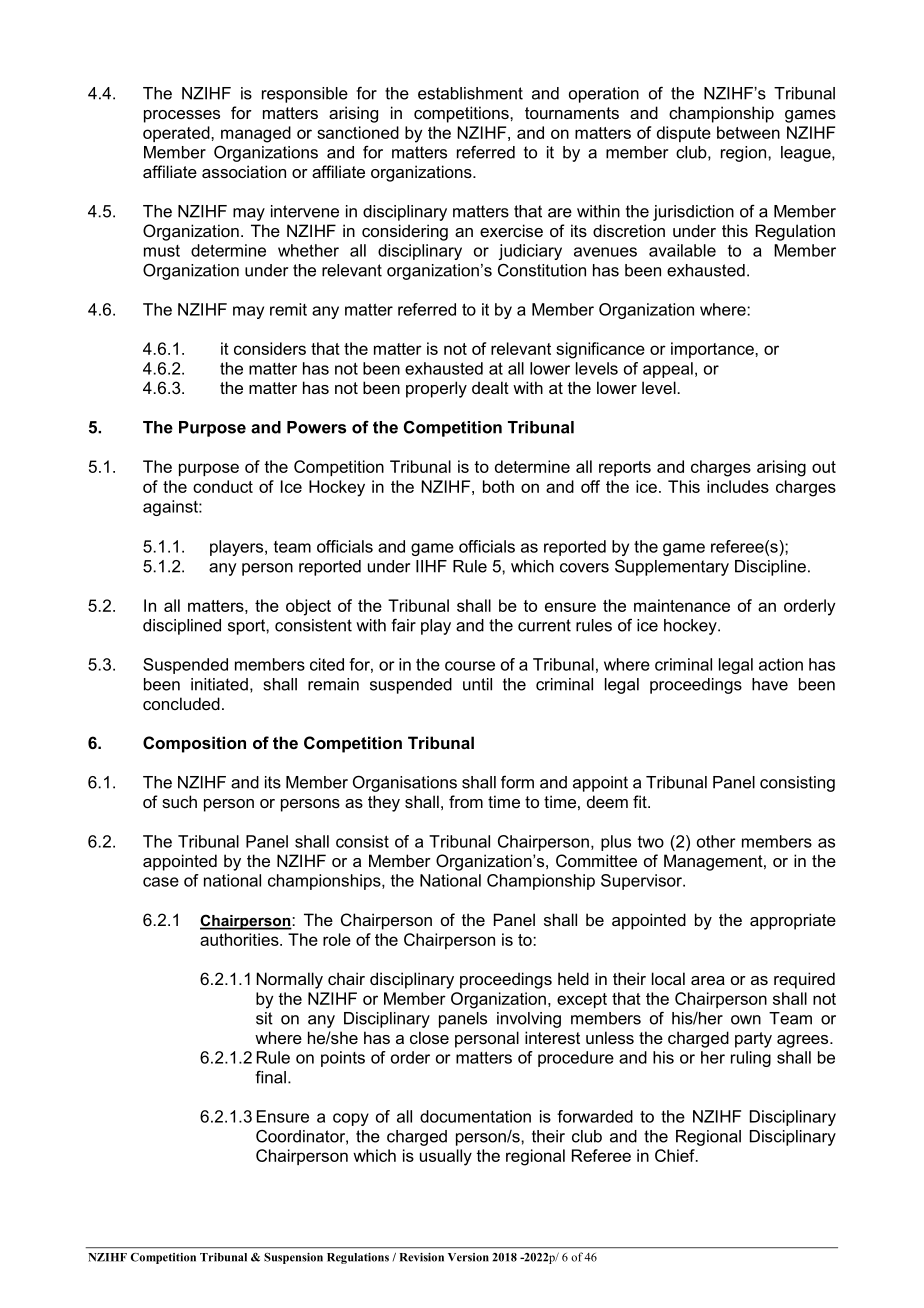 The height and width of the screenshot is (1308, 924). Describe the element at coordinates (270, 348) in the screenshot. I see `considers` at that location.
